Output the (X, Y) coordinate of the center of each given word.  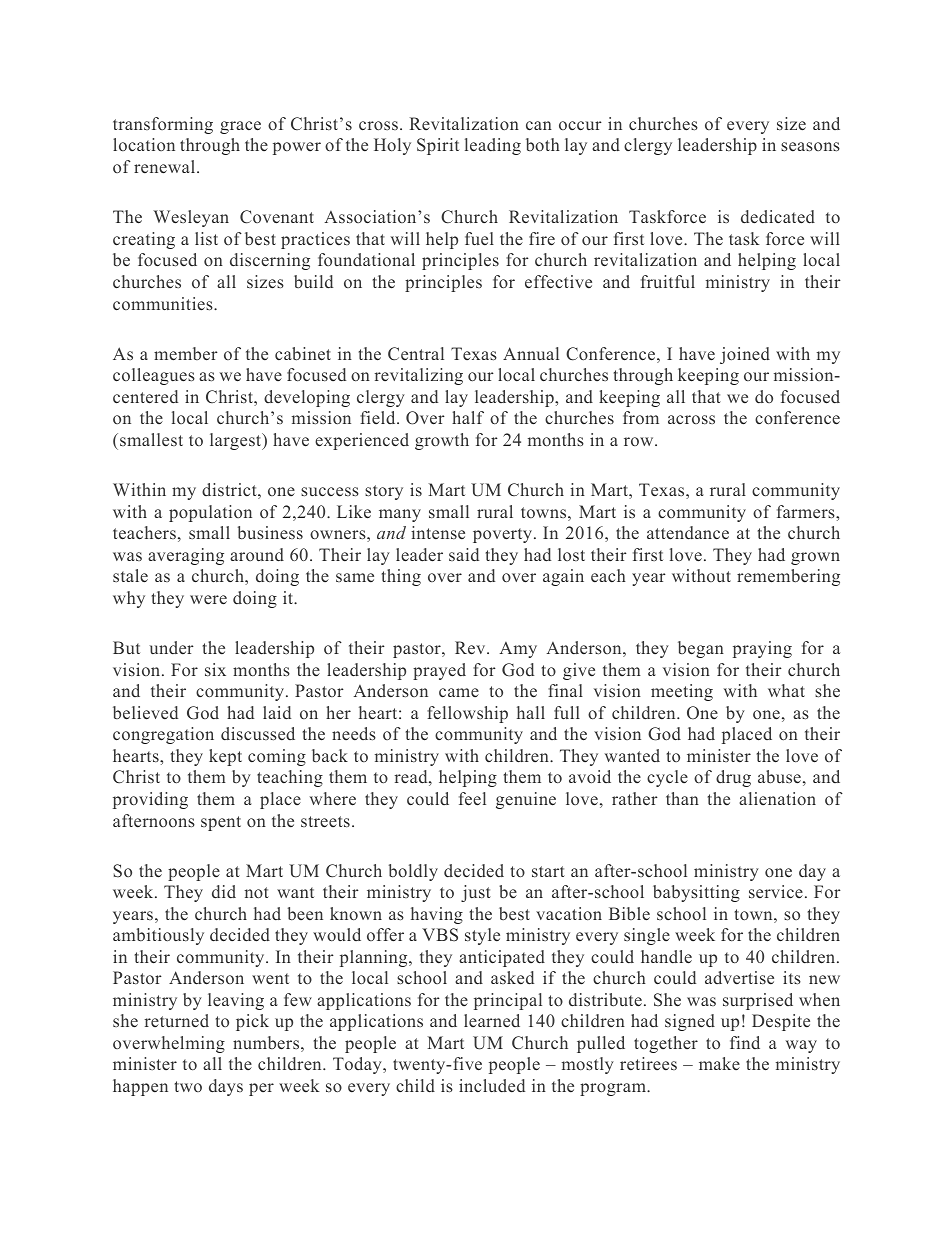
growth (442, 441)
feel (472, 799)
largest (237, 441)
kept (225, 757)
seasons (810, 146)
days (226, 1087)
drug (733, 778)
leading (493, 146)
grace (240, 127)
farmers (807, 511)
